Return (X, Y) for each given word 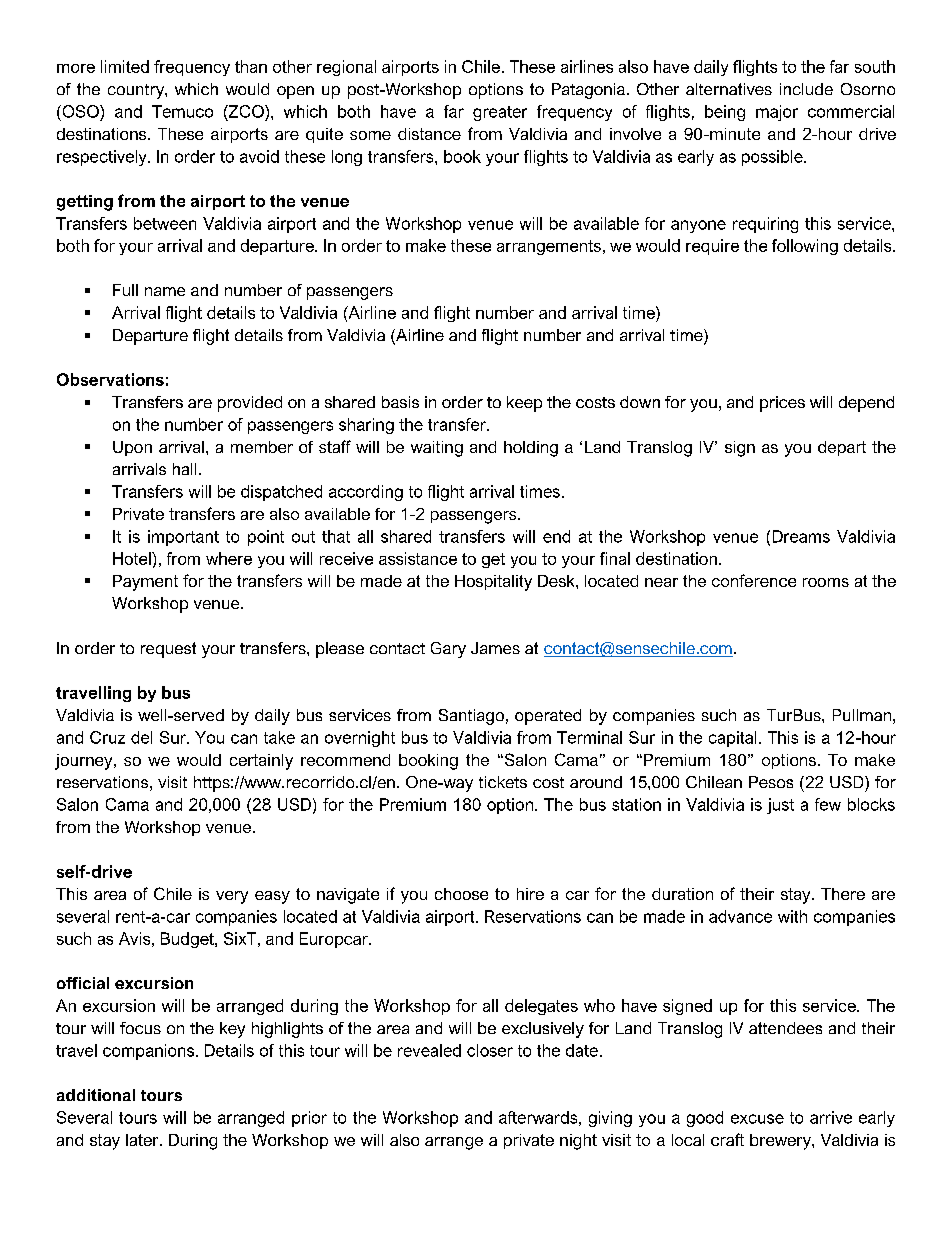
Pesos (771, 782)
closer (490, 1050)
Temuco (182, 111)
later (143, 1140)
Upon (132, 448)
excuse (757, 1119)
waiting (437, 449)
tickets (503, 782)
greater (500, 113)
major (777, 113)
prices (782, 404)
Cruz (107, 737)
